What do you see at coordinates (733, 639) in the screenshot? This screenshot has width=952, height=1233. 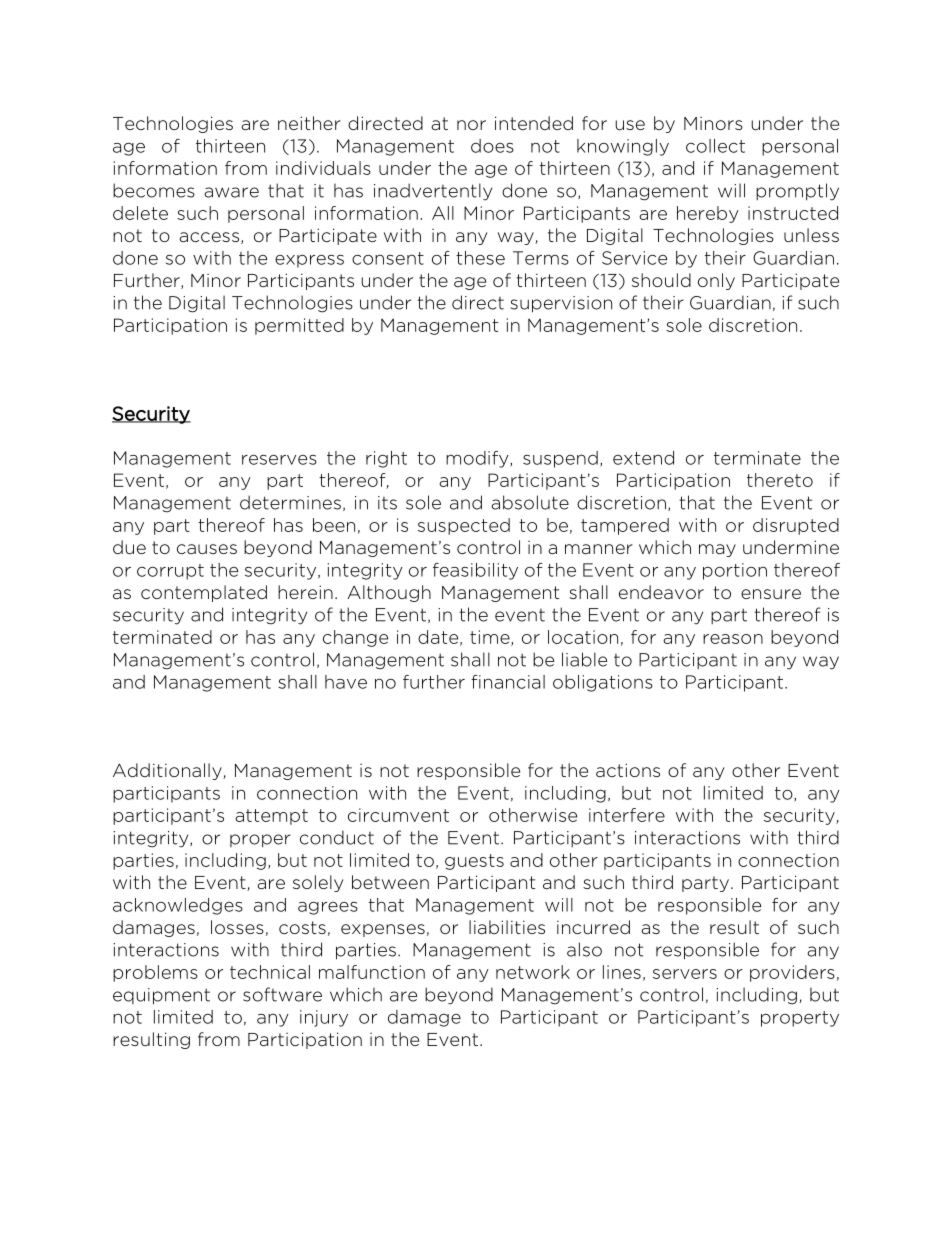 I see `reason` at bounding box center [733, 639].
